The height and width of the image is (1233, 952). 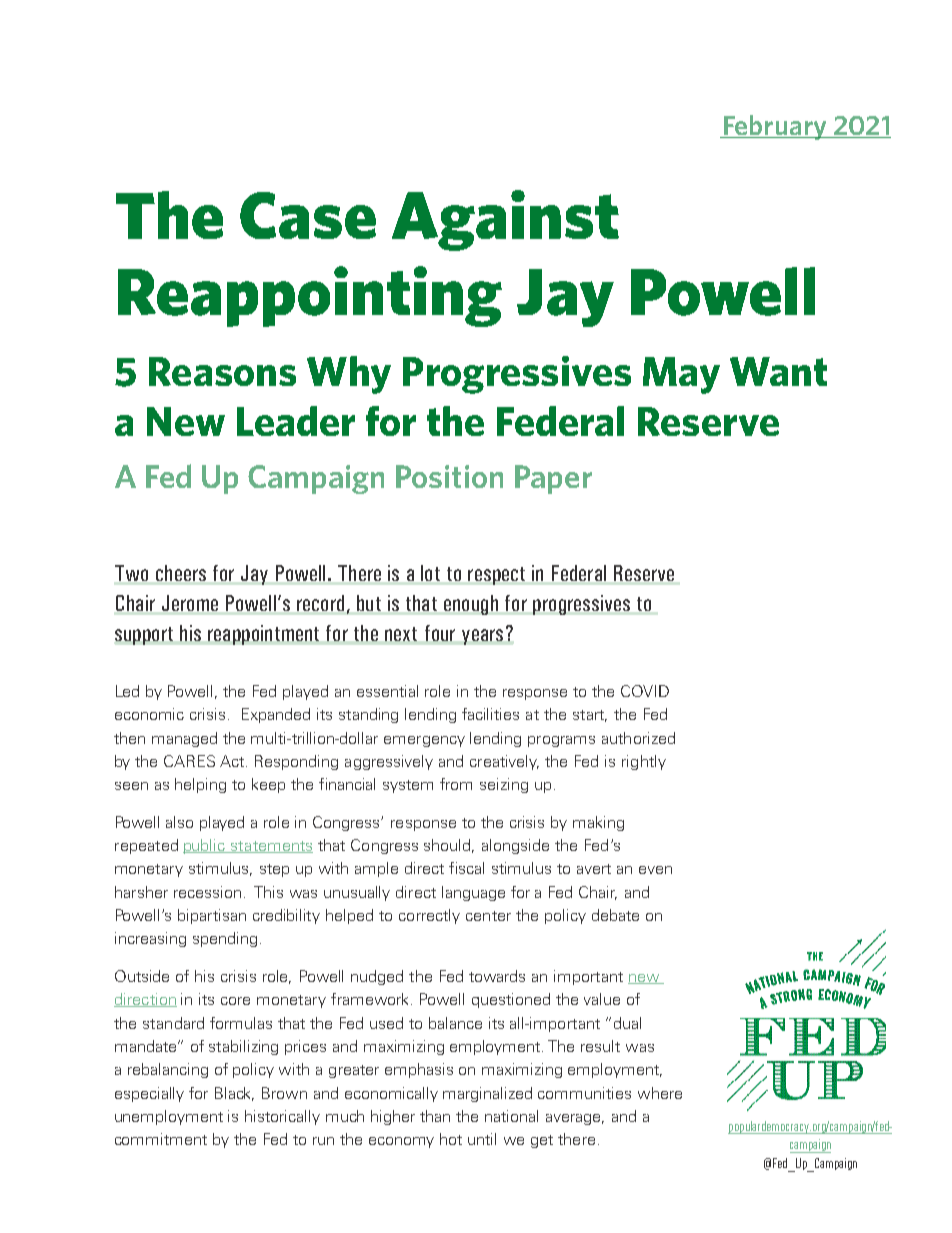 I want to click on Against, so click(x=505, y=220).
